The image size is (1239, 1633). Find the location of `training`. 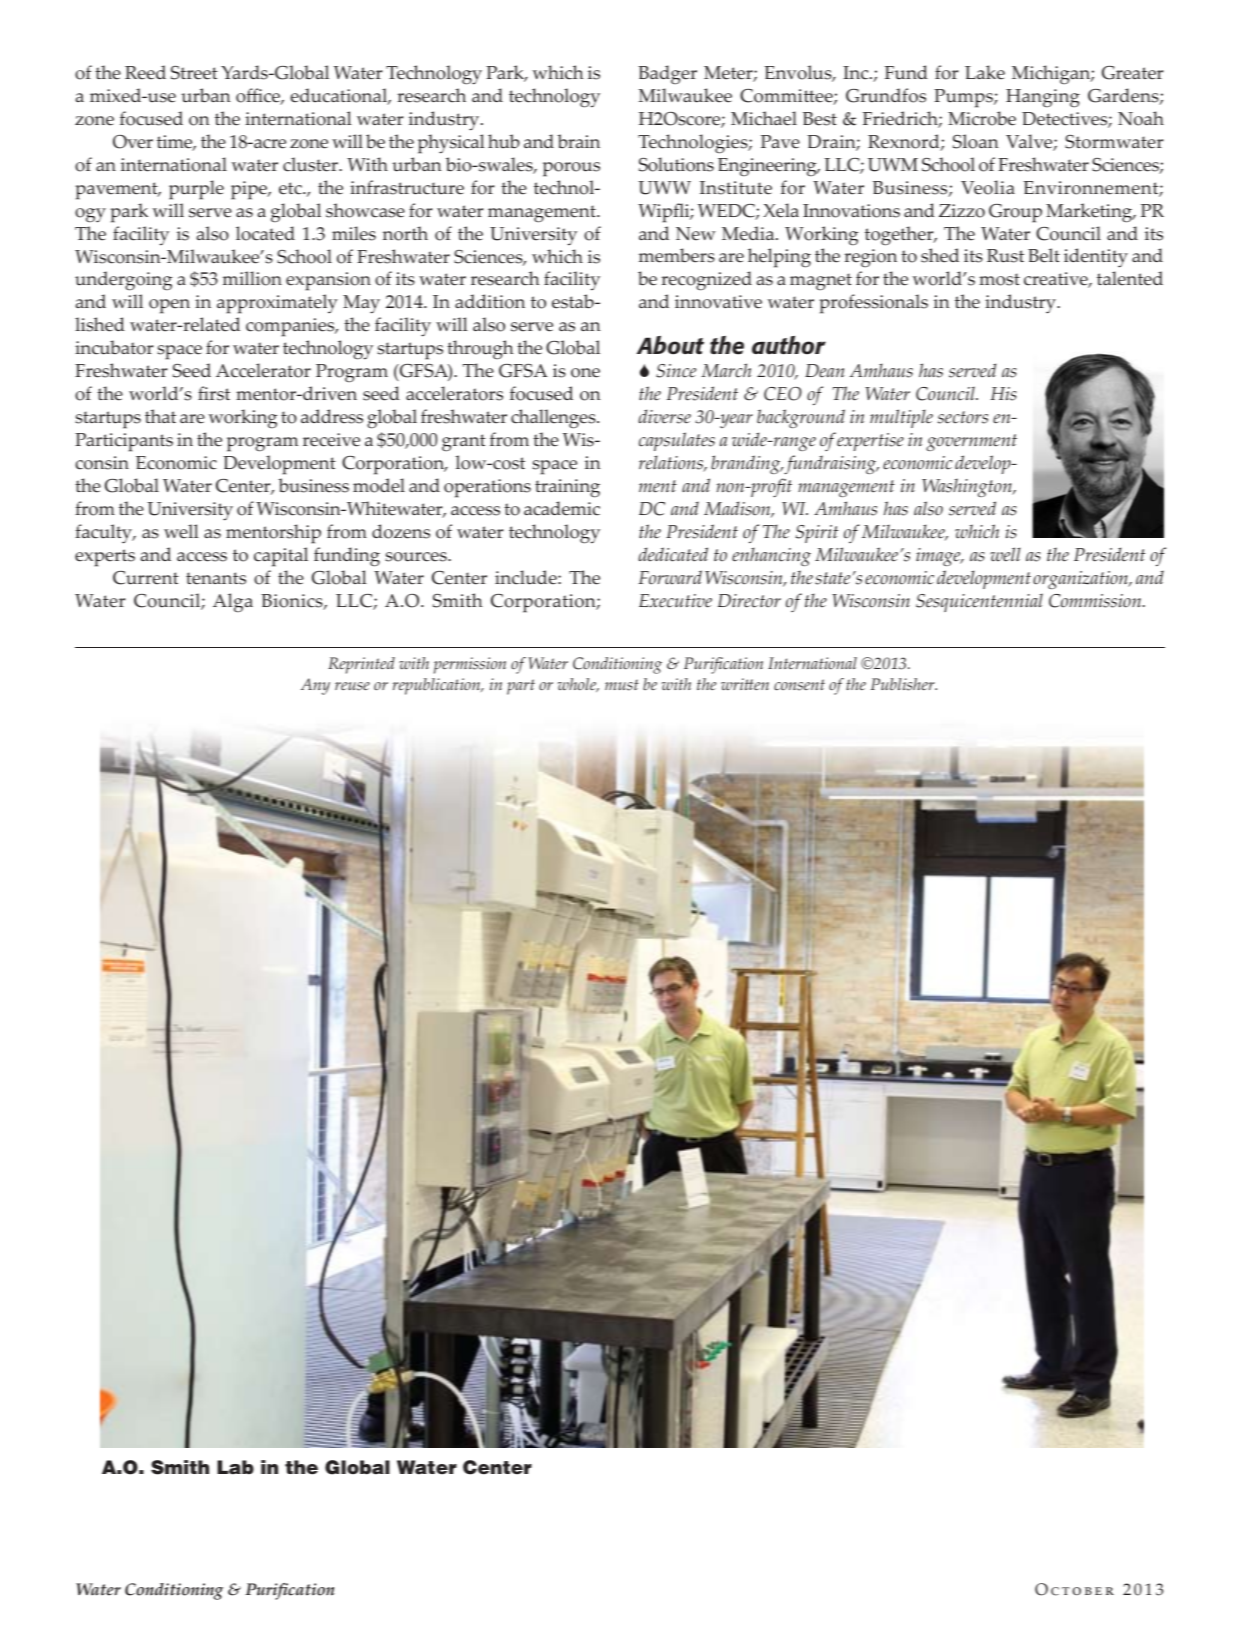

training is located at coordinates (567, 488).
